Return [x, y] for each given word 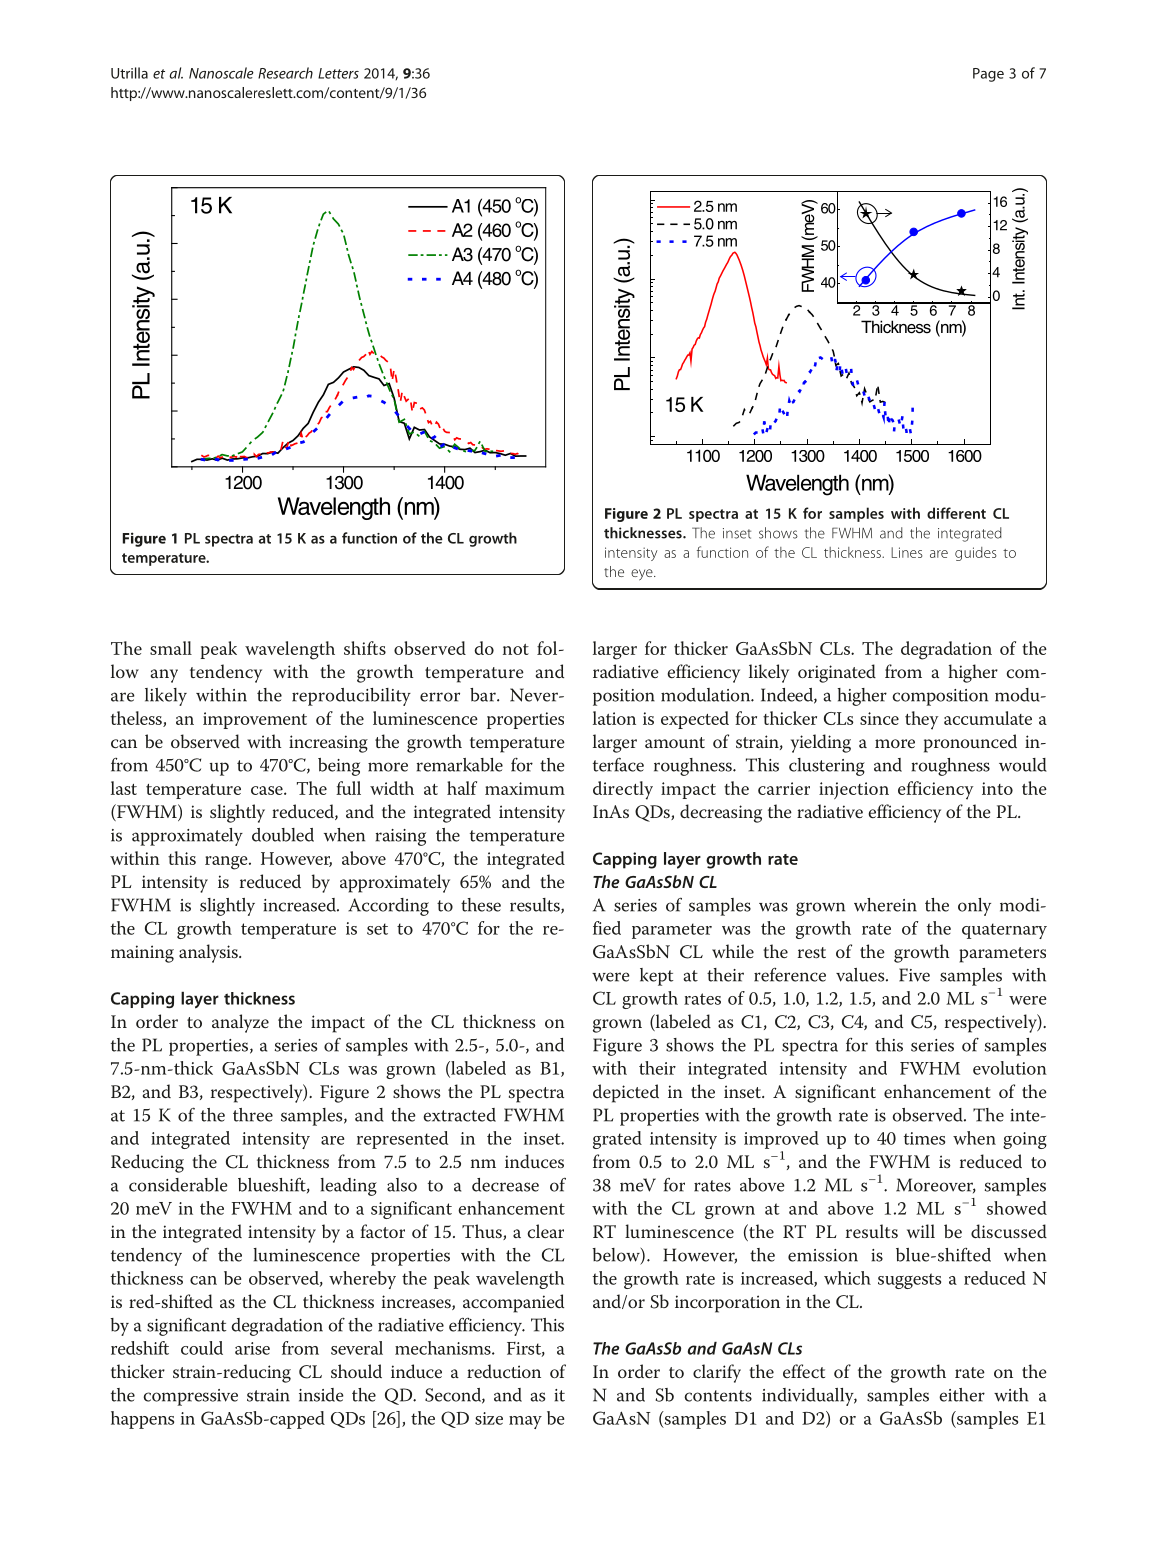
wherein [885, 905]
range [227, 863]
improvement [255, 720]
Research [285, 73]
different [956, 513]
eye [643, 575]
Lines [907, 552]
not [516, 649]
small [171, 648]
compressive [190, 1397]
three [253, 1115]
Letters [338, 73]
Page [988, 75]
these [481, 905]
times [924, 1138]
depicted [626, 1093]
